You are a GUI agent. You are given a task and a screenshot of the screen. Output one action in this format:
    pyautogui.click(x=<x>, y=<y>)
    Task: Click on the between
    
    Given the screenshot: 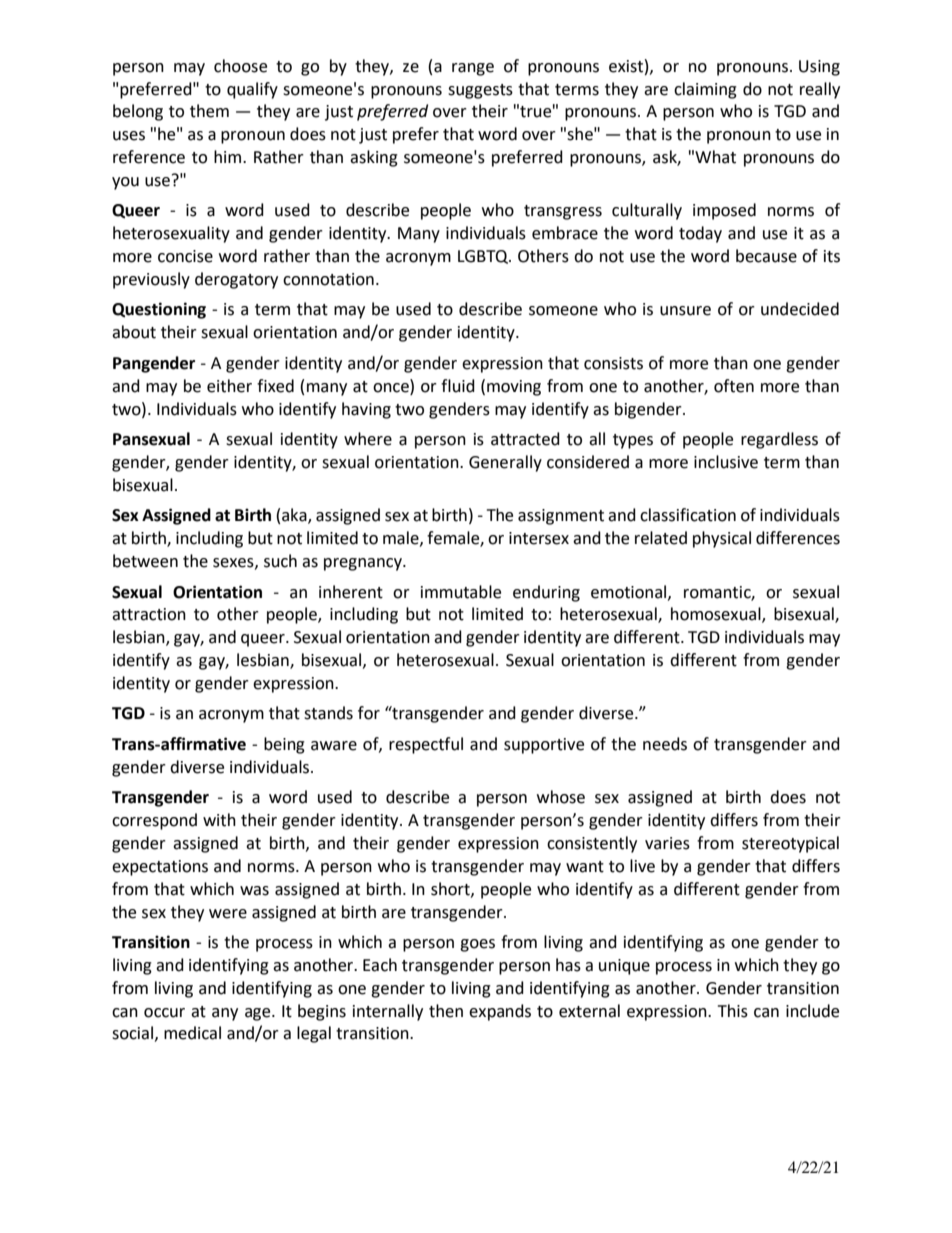 What is the action you would take?
    pyautogui.click(x=145, y=561)
